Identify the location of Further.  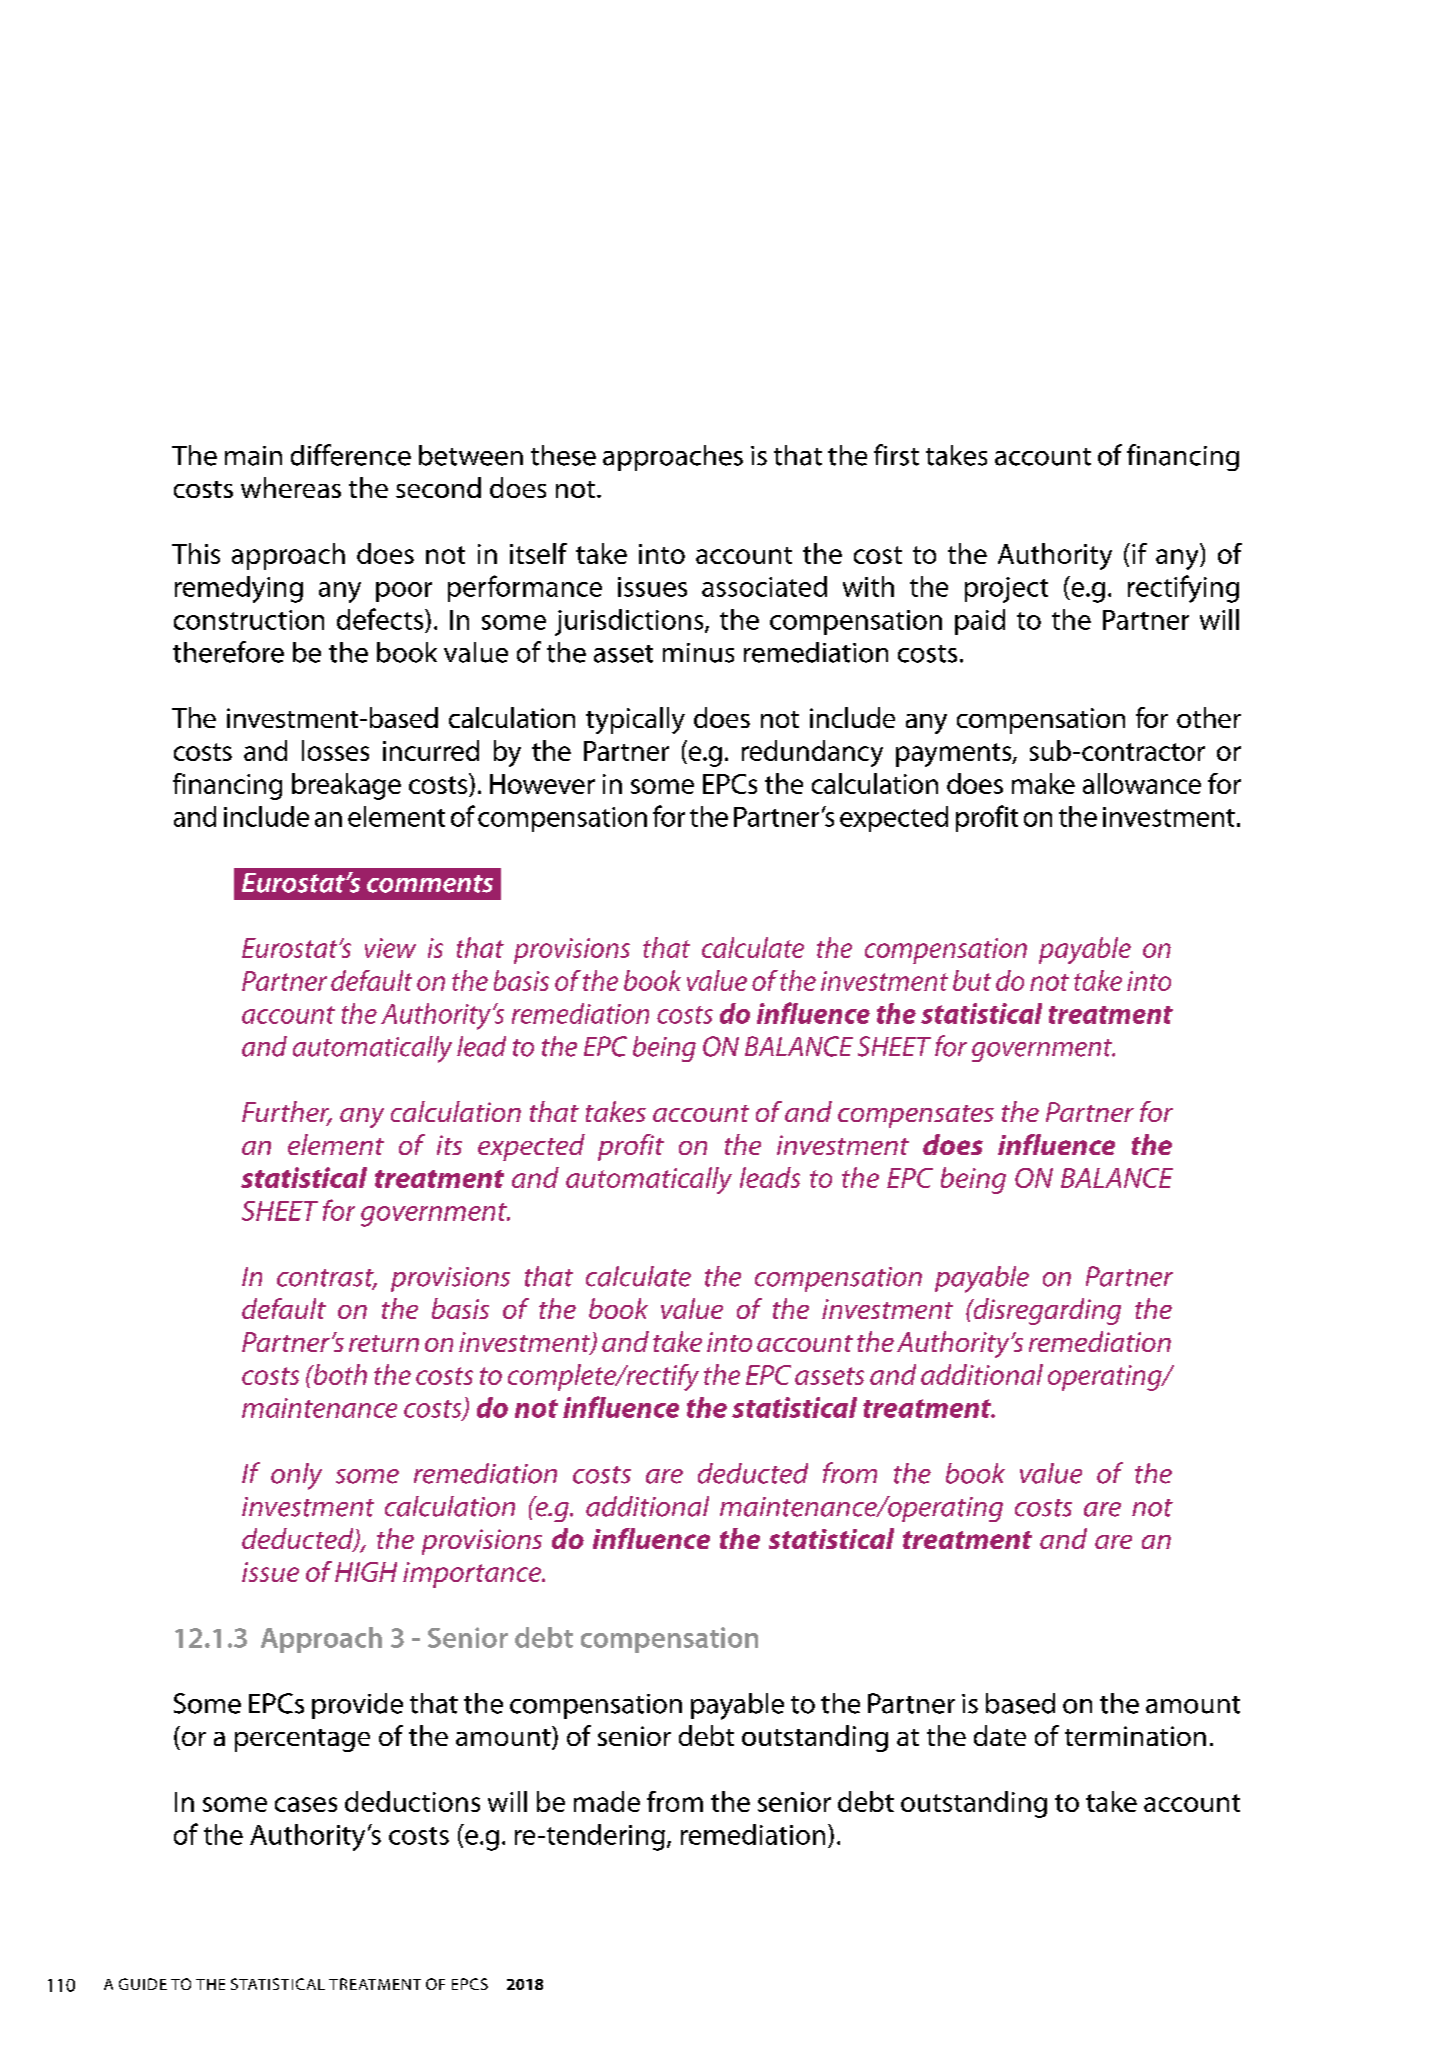
(287, 1113).
